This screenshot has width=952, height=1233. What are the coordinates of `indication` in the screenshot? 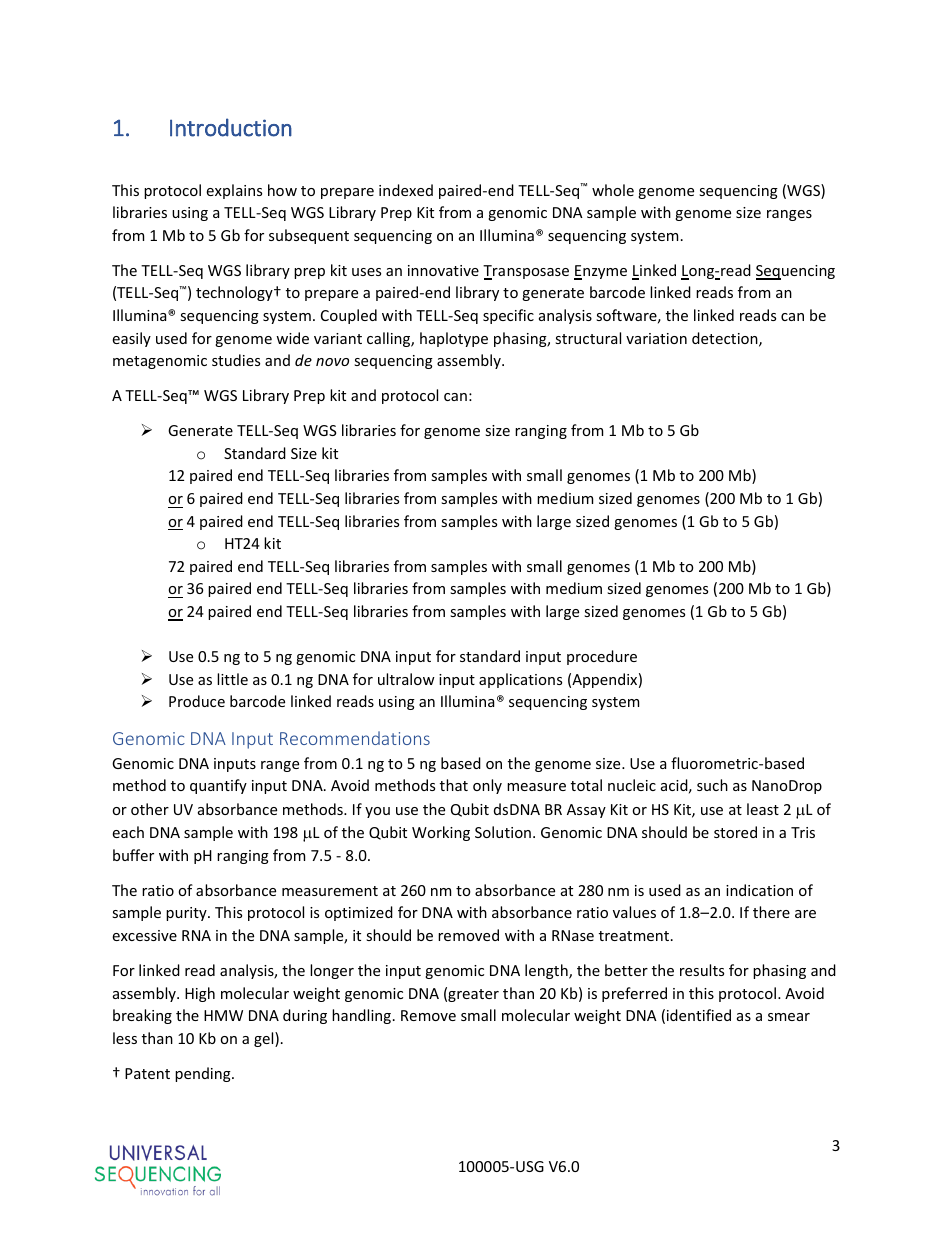 It's located at (759, 890).
